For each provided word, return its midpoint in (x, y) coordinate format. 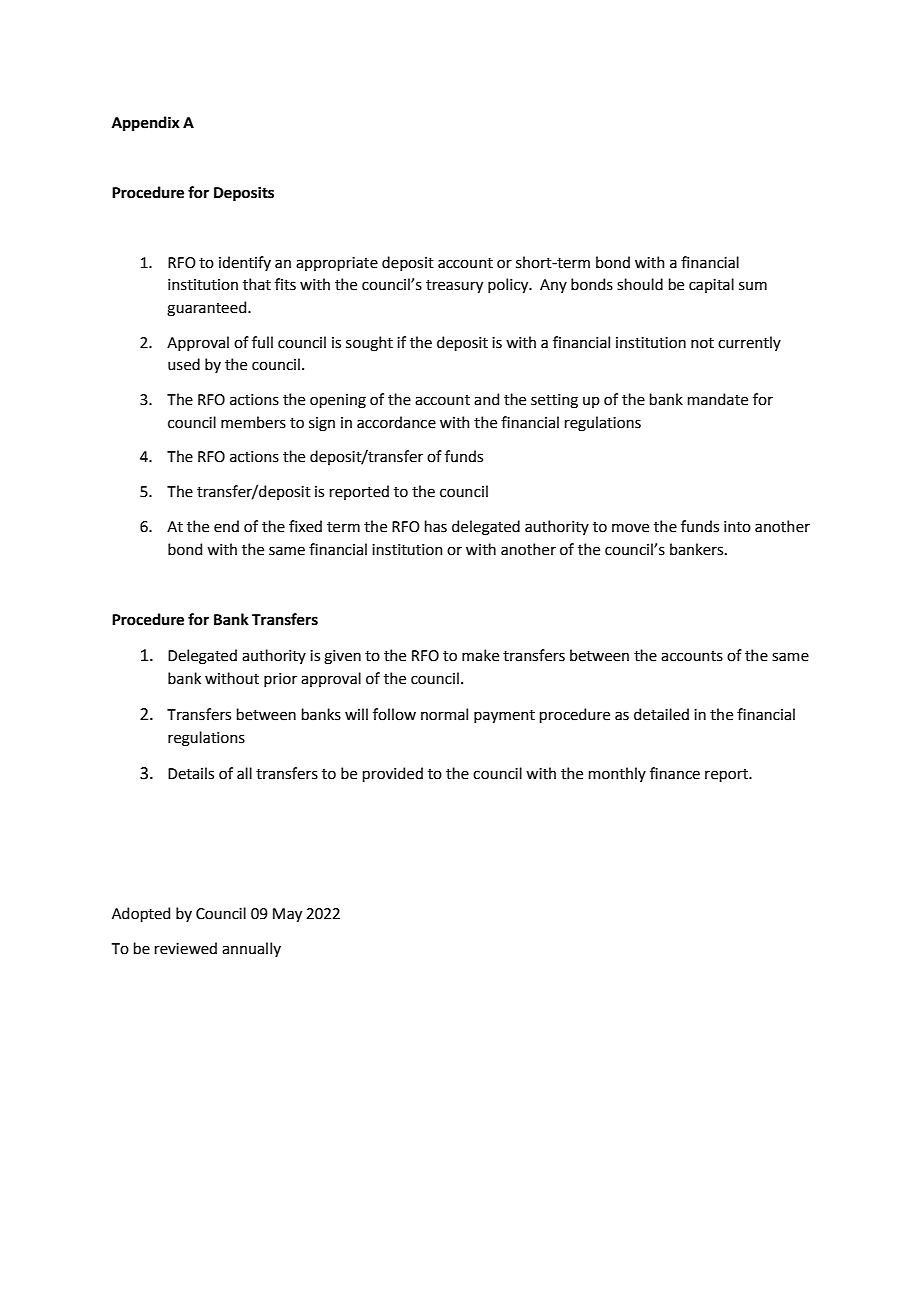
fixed (305, 526)
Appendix (146, 123)
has (436, 526)
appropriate (337, 264)
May (287, 915)
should (640, 284)
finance (675, 773)
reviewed (186, 948)
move (630, 528)
